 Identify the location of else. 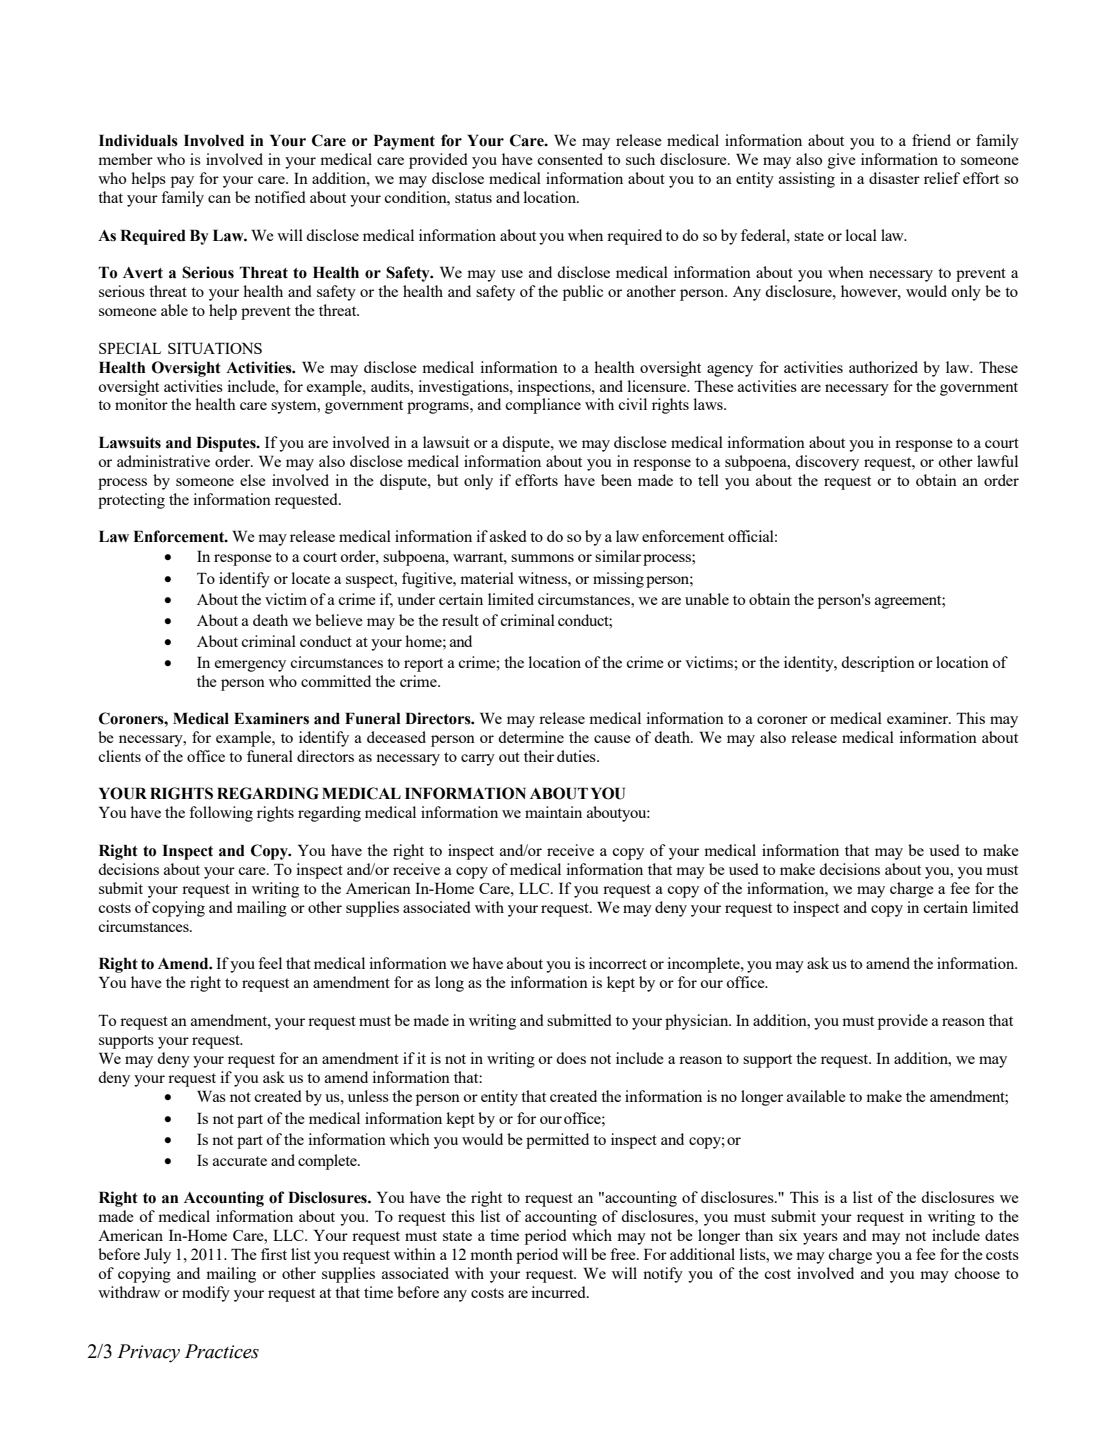
(253, 480).
